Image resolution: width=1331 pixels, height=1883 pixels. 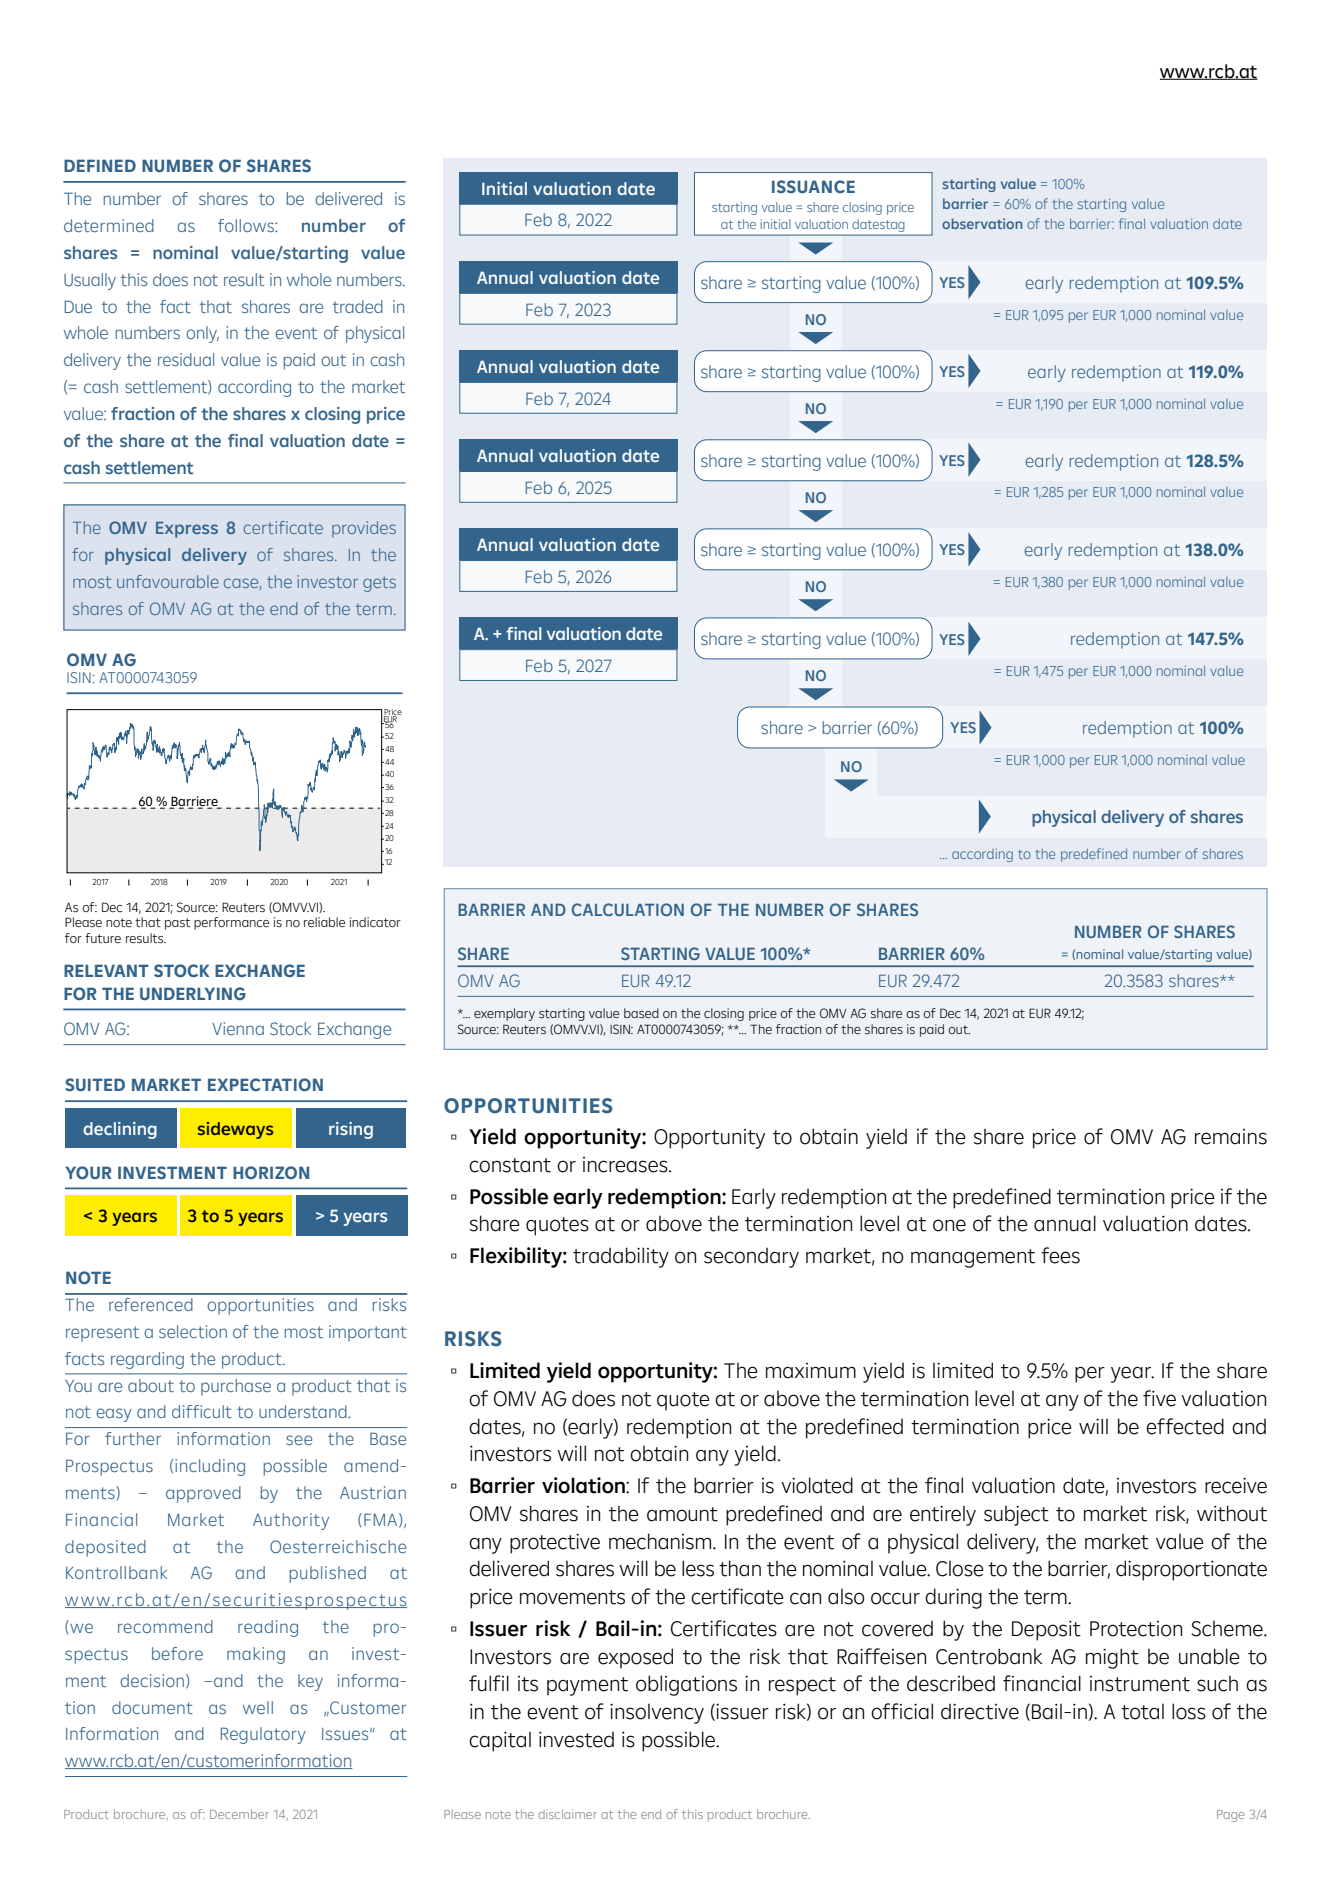 I want to click on traded, so click(x=358, y=306).
